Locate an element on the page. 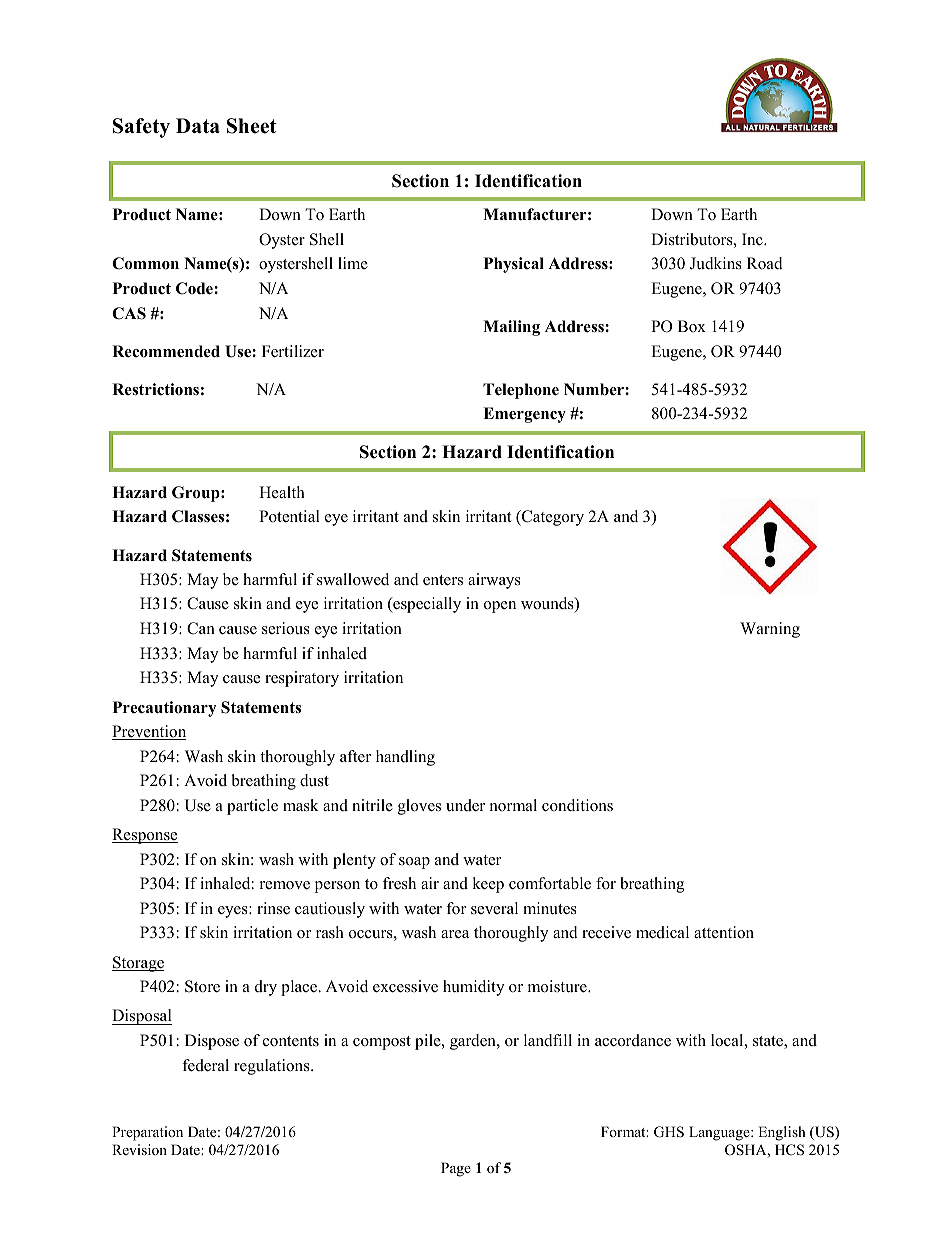 This document has height=1233, width=952. Restrictions is located at coordinates (155, 389).
